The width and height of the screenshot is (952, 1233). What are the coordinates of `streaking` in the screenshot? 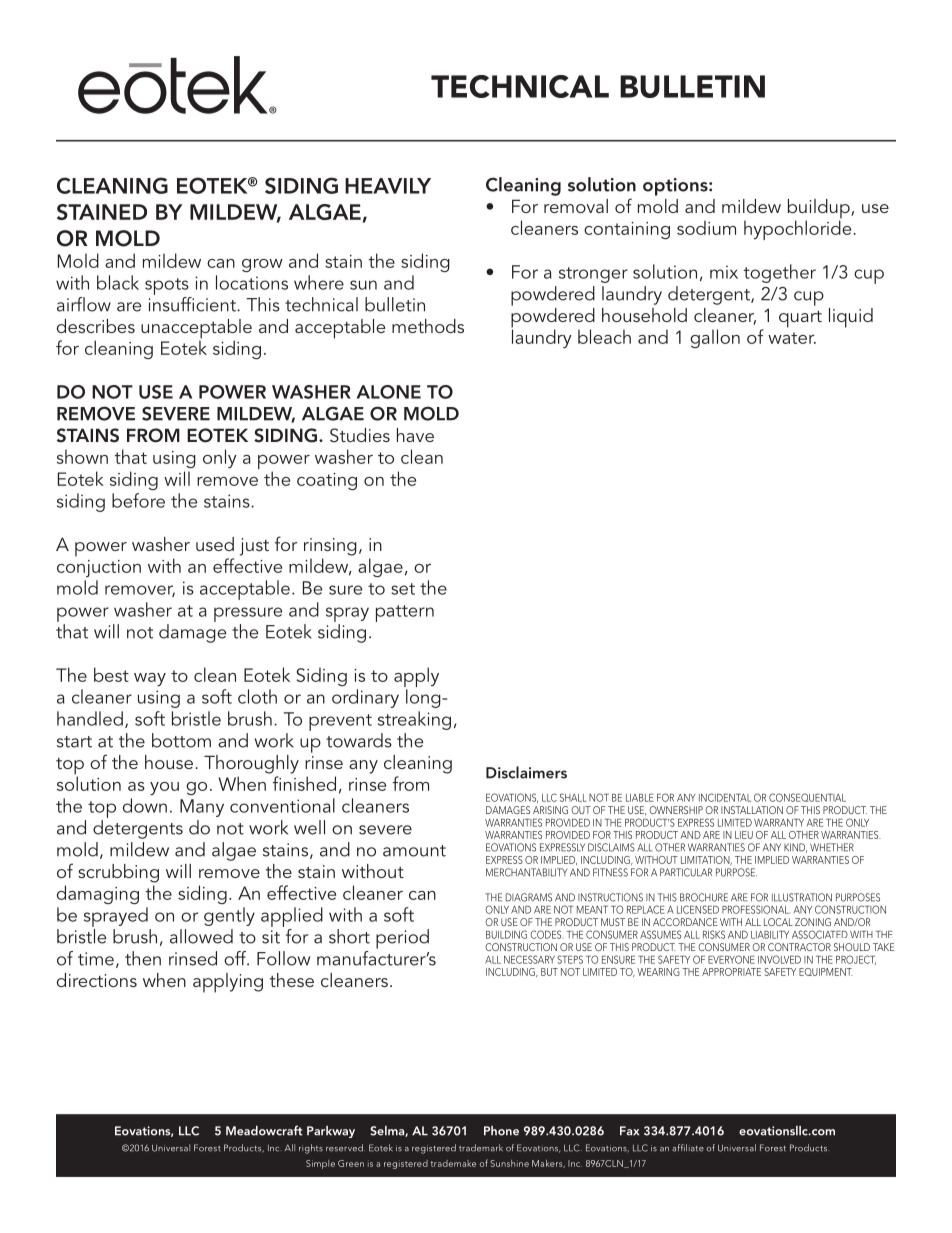 It's located at (414, 720).
